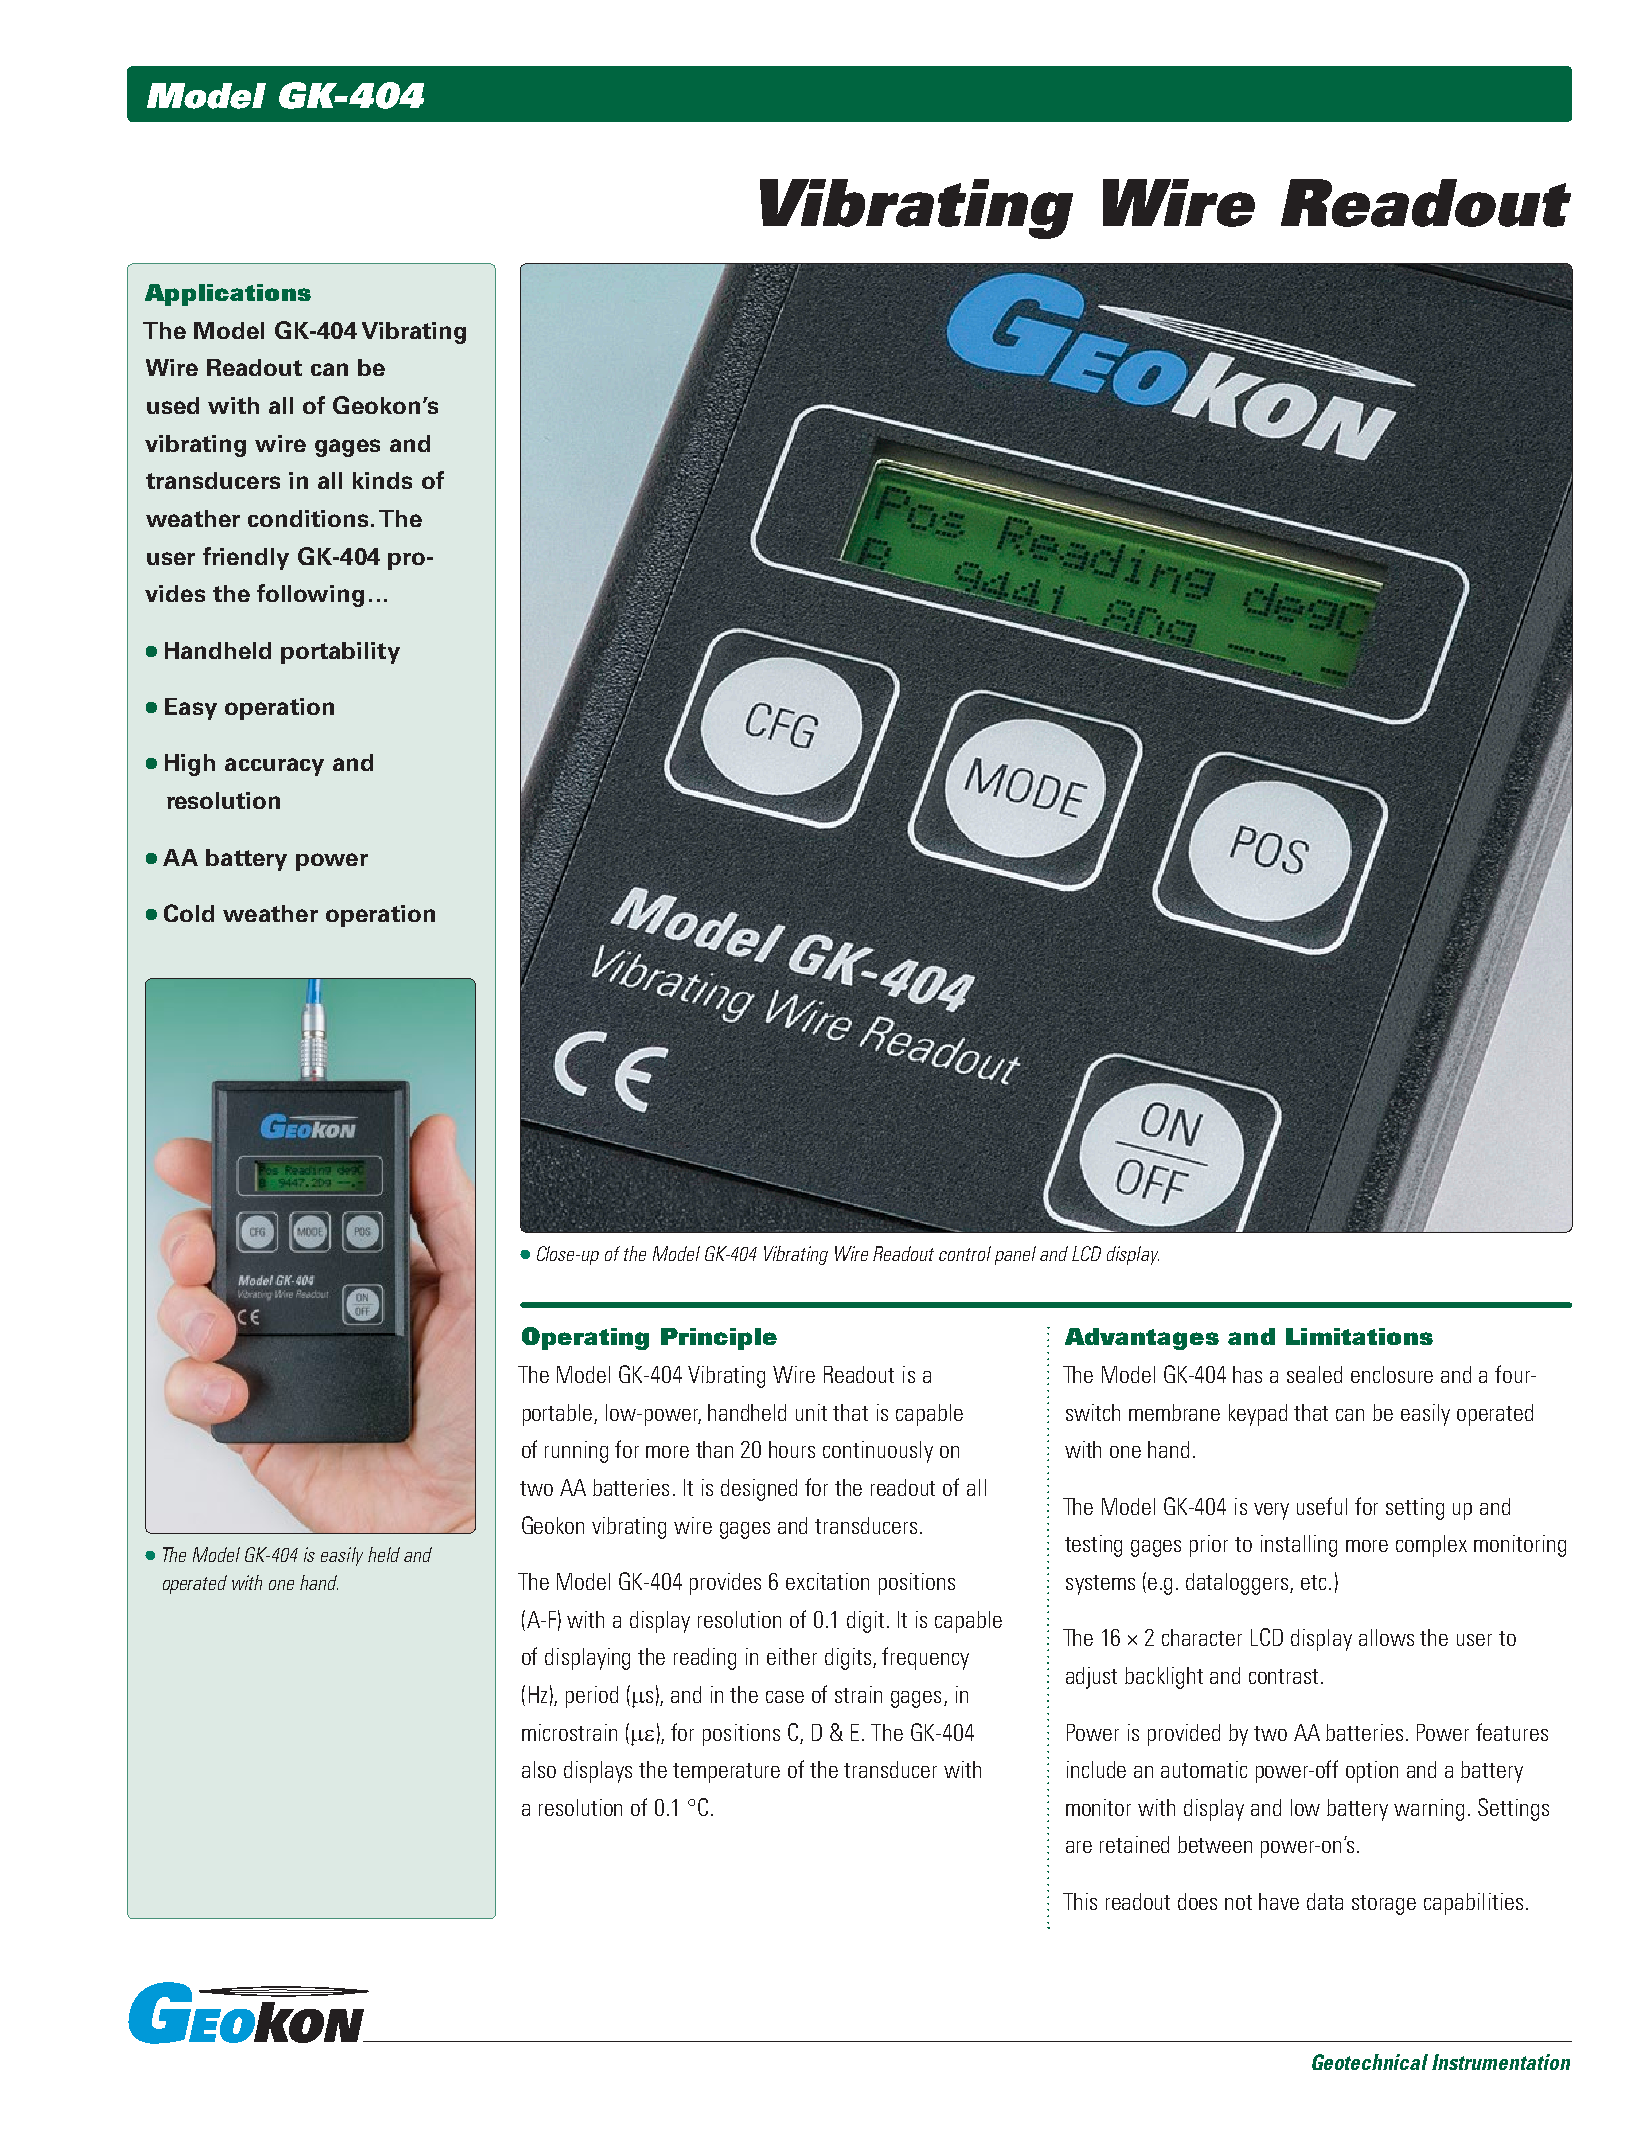 The width and height of the screenshot is (1645, 2129). What do you see at coordinates (382, 480) in the screenshot?
I see `kinds` at bounding box center [382, 480].
